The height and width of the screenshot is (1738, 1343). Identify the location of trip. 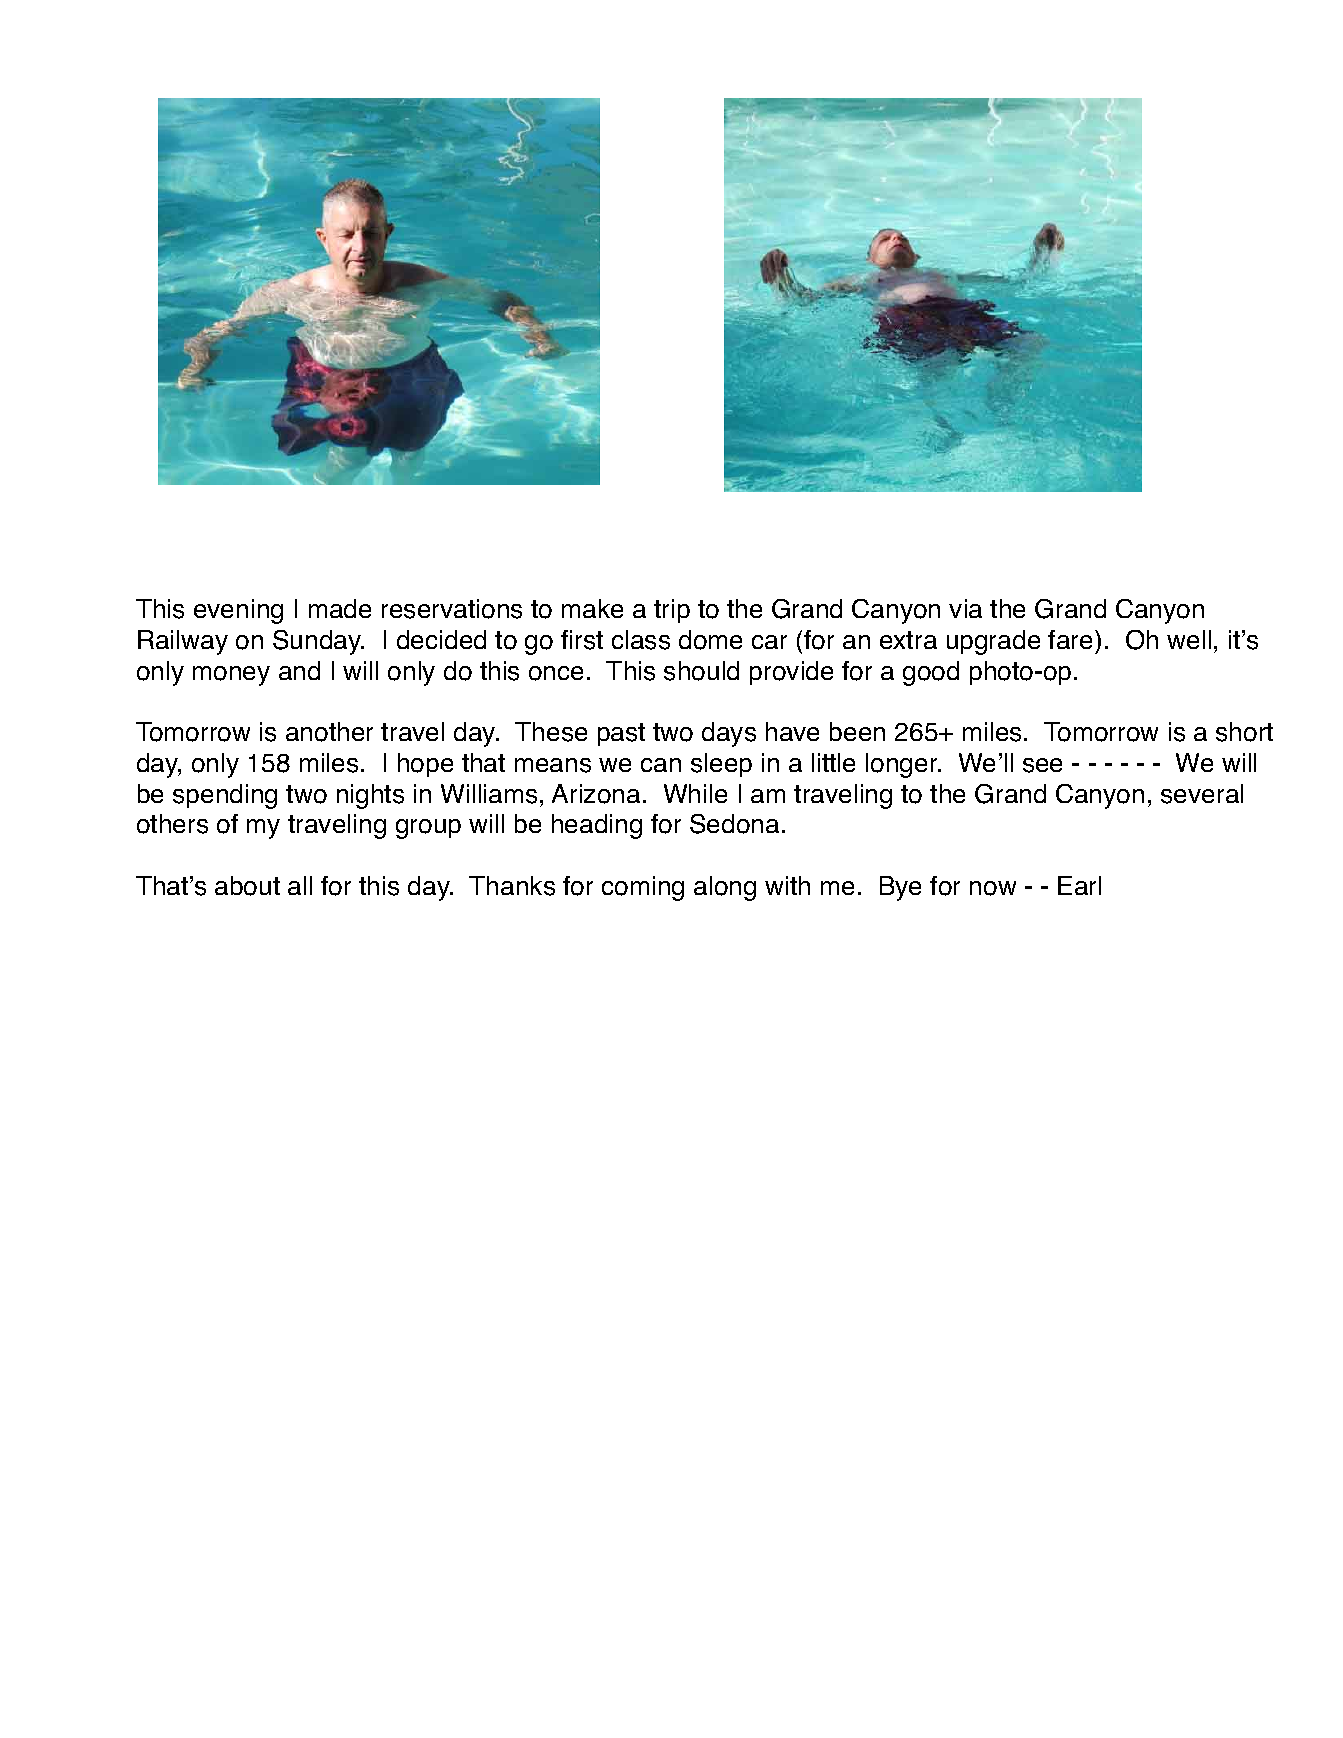
(672, 611).
